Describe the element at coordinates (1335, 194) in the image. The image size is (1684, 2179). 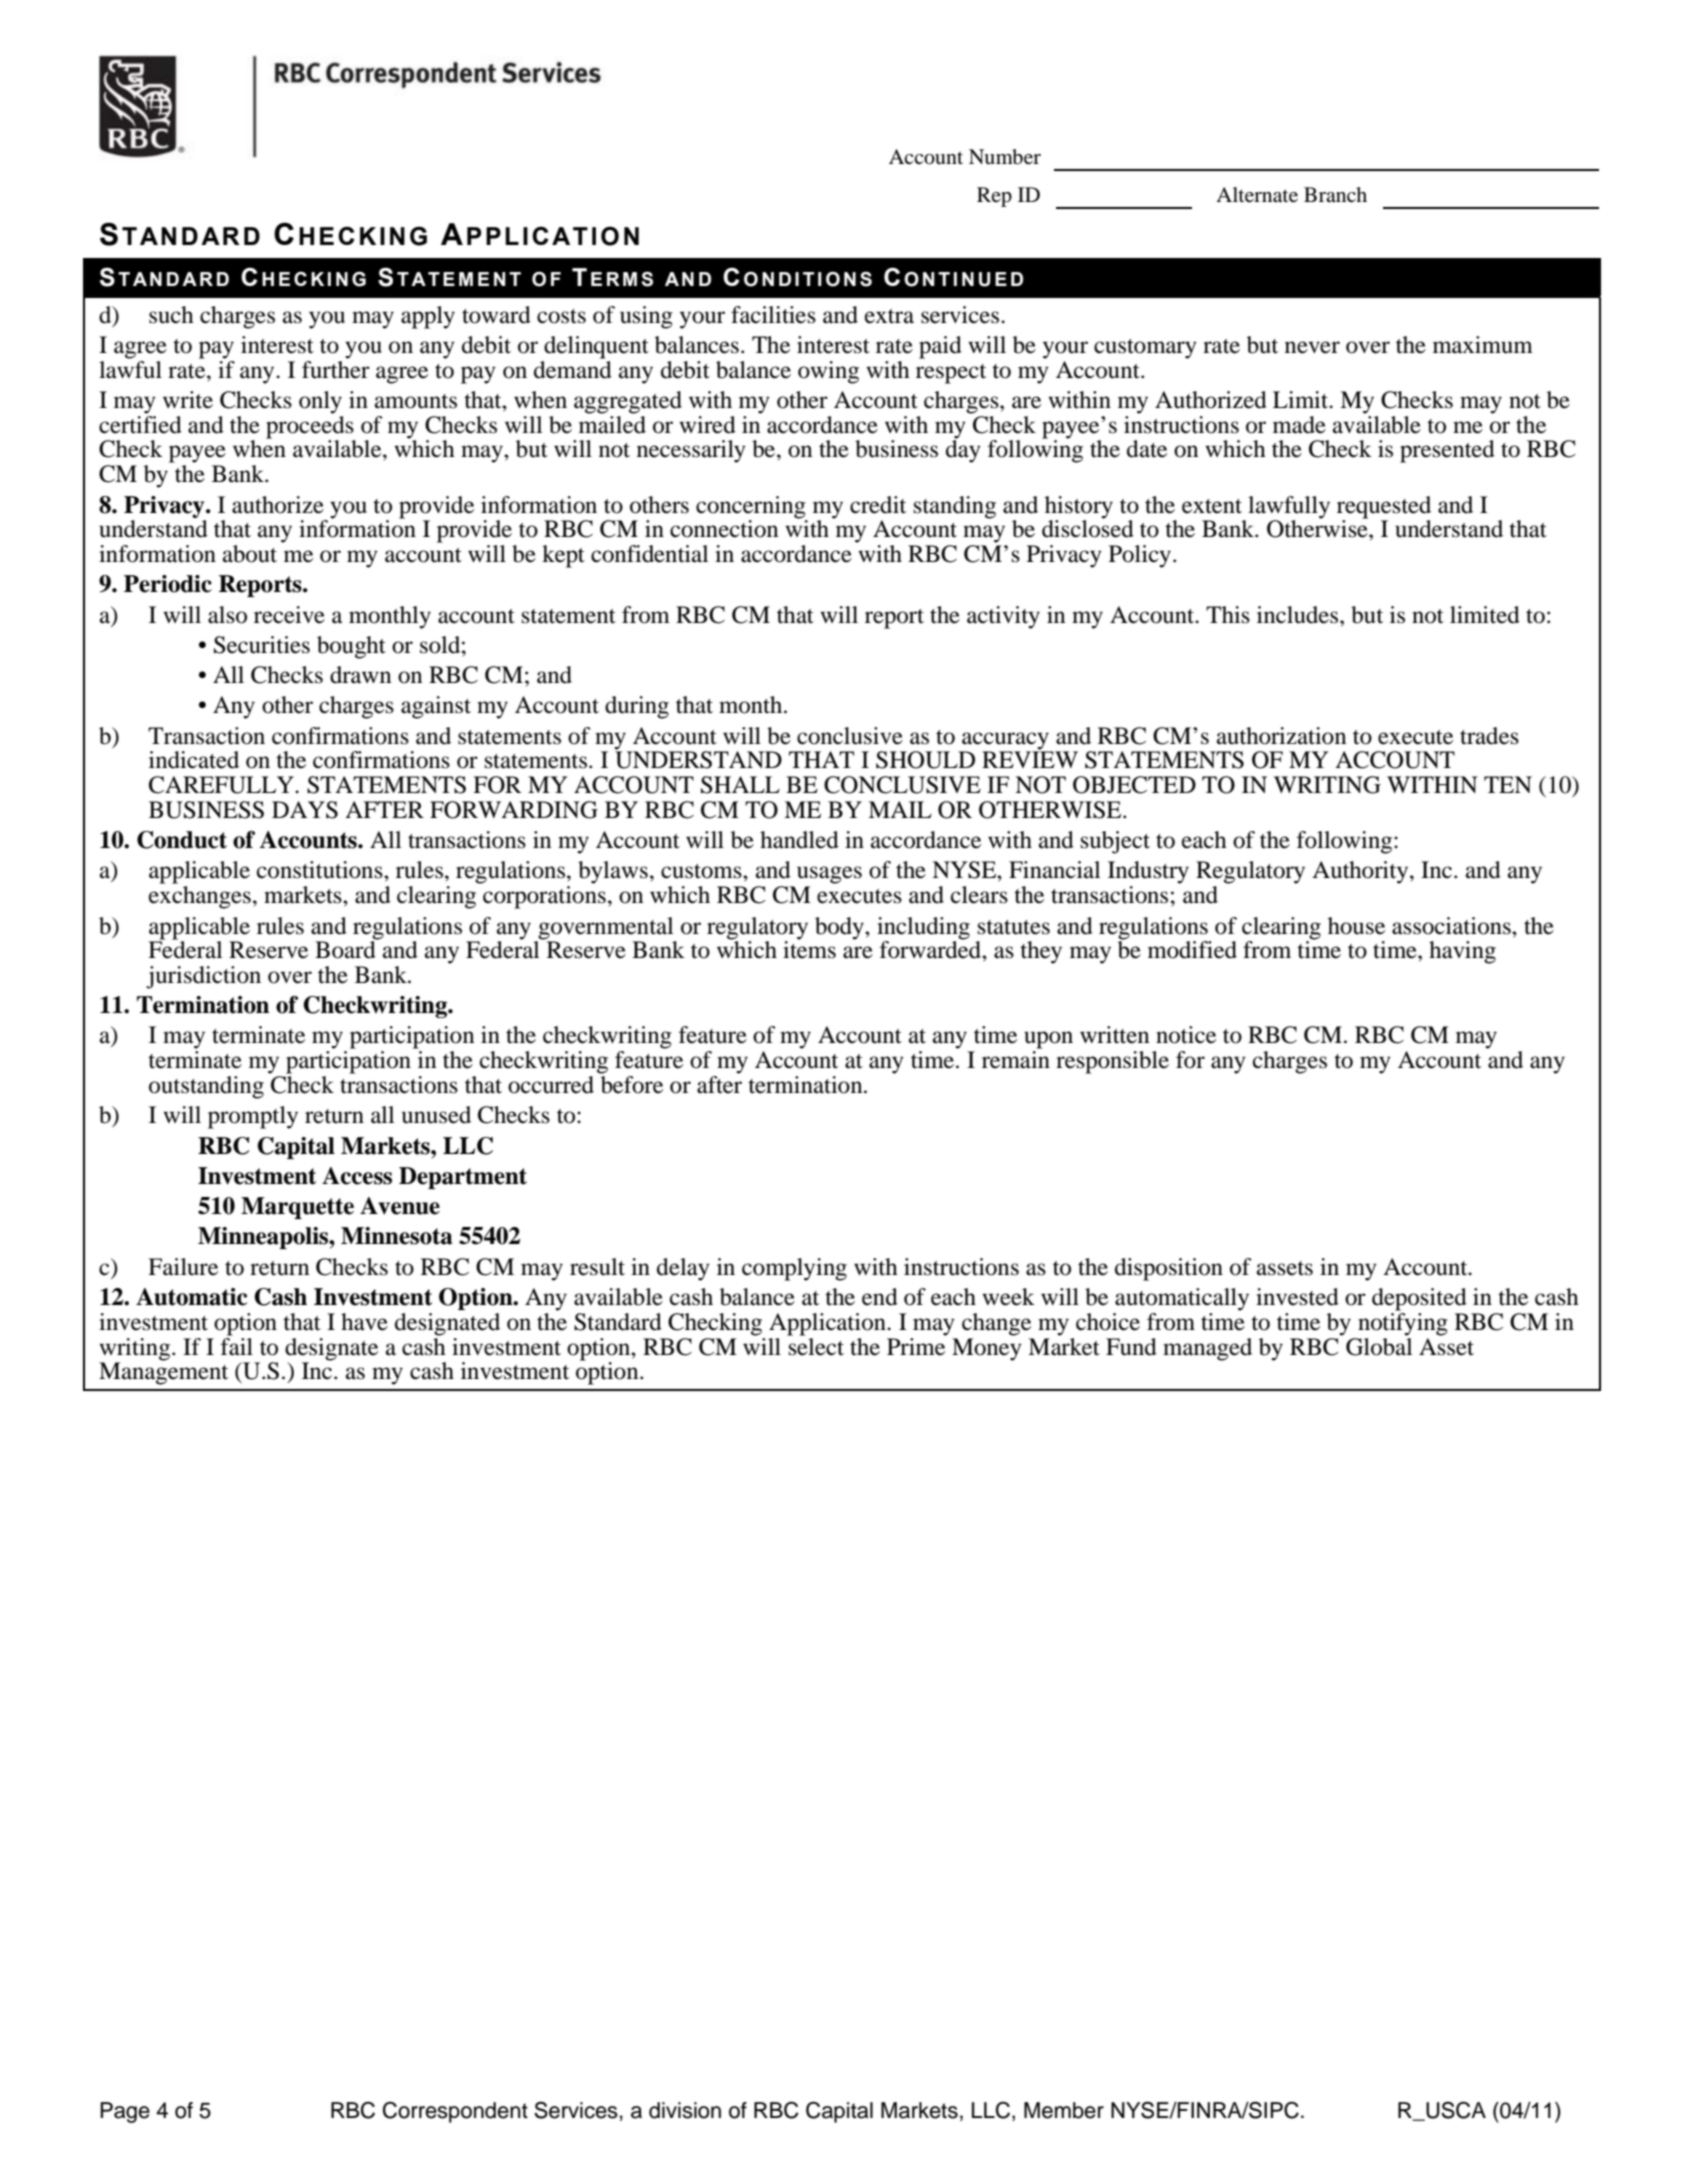
I see `Branch` at that location.
